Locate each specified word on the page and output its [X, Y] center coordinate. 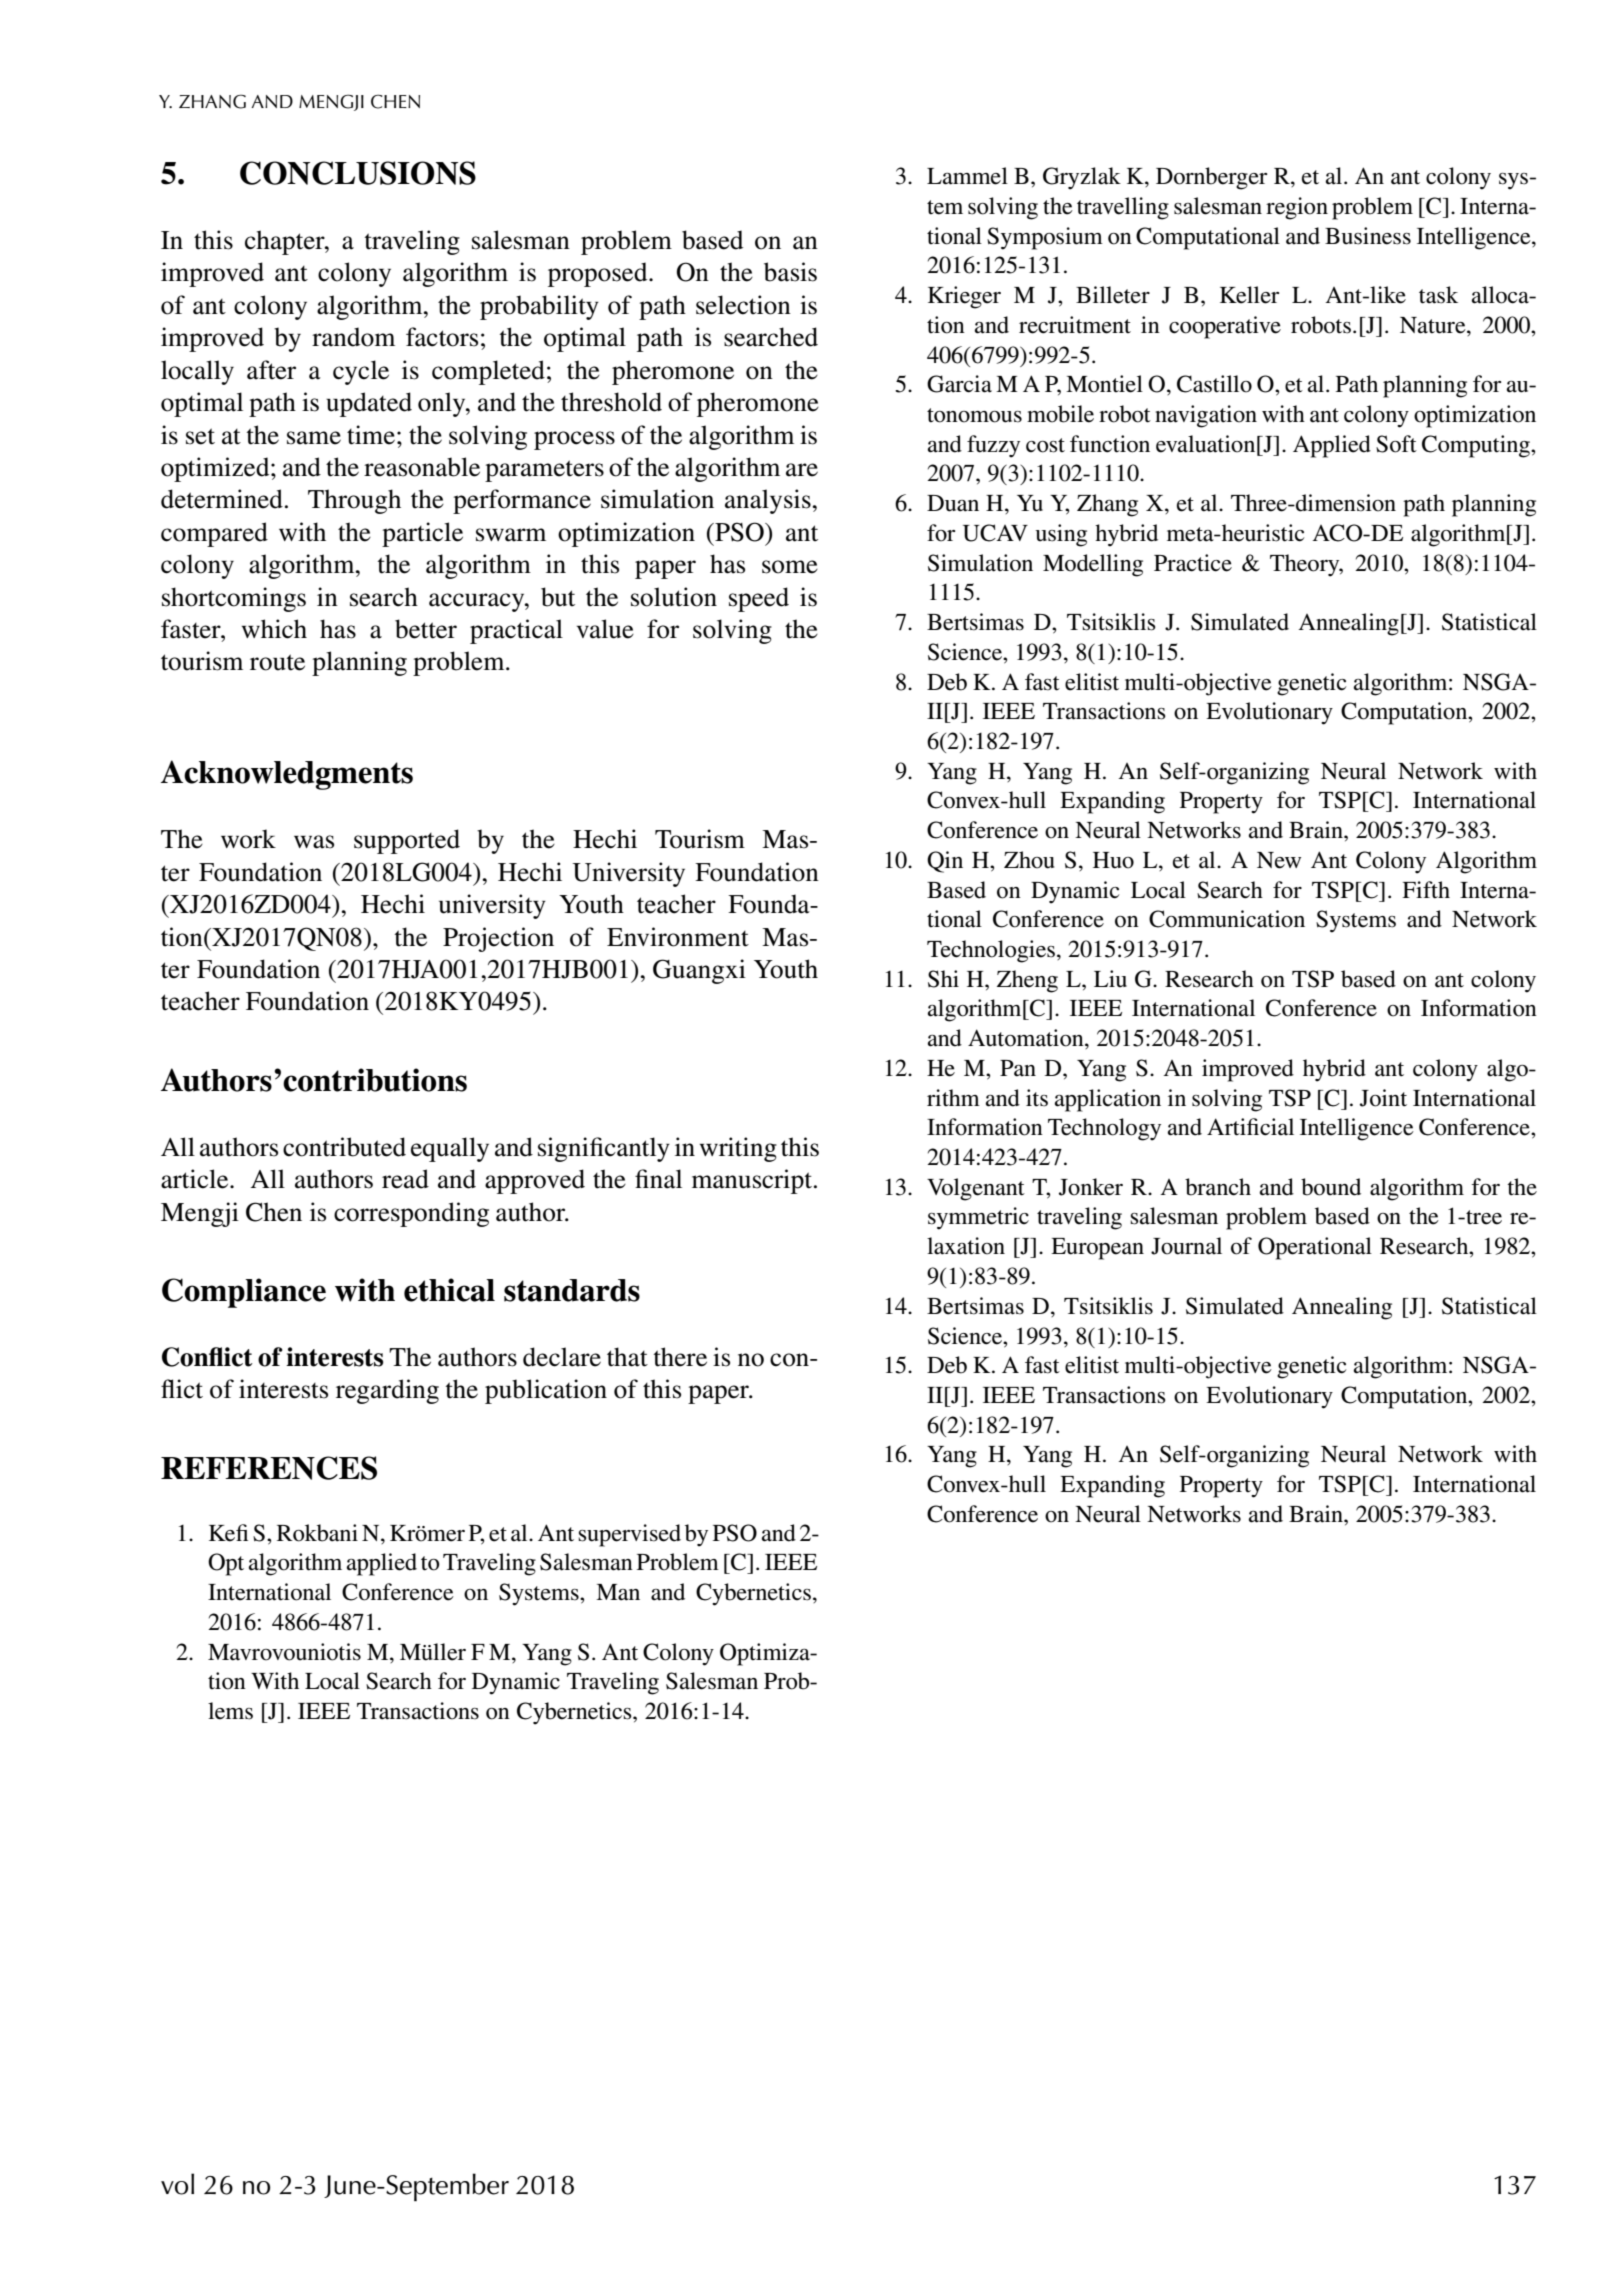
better [426, 629]
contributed [344, 1147]
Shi [943, 979]
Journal [1186, 1246]
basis [790, 272]
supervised [630, 1535]
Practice [1193, 563]
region [1297, 208]
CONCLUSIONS [358, 173]
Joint [1383, 1098]
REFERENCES [269, 1468]
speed [759, 599]
